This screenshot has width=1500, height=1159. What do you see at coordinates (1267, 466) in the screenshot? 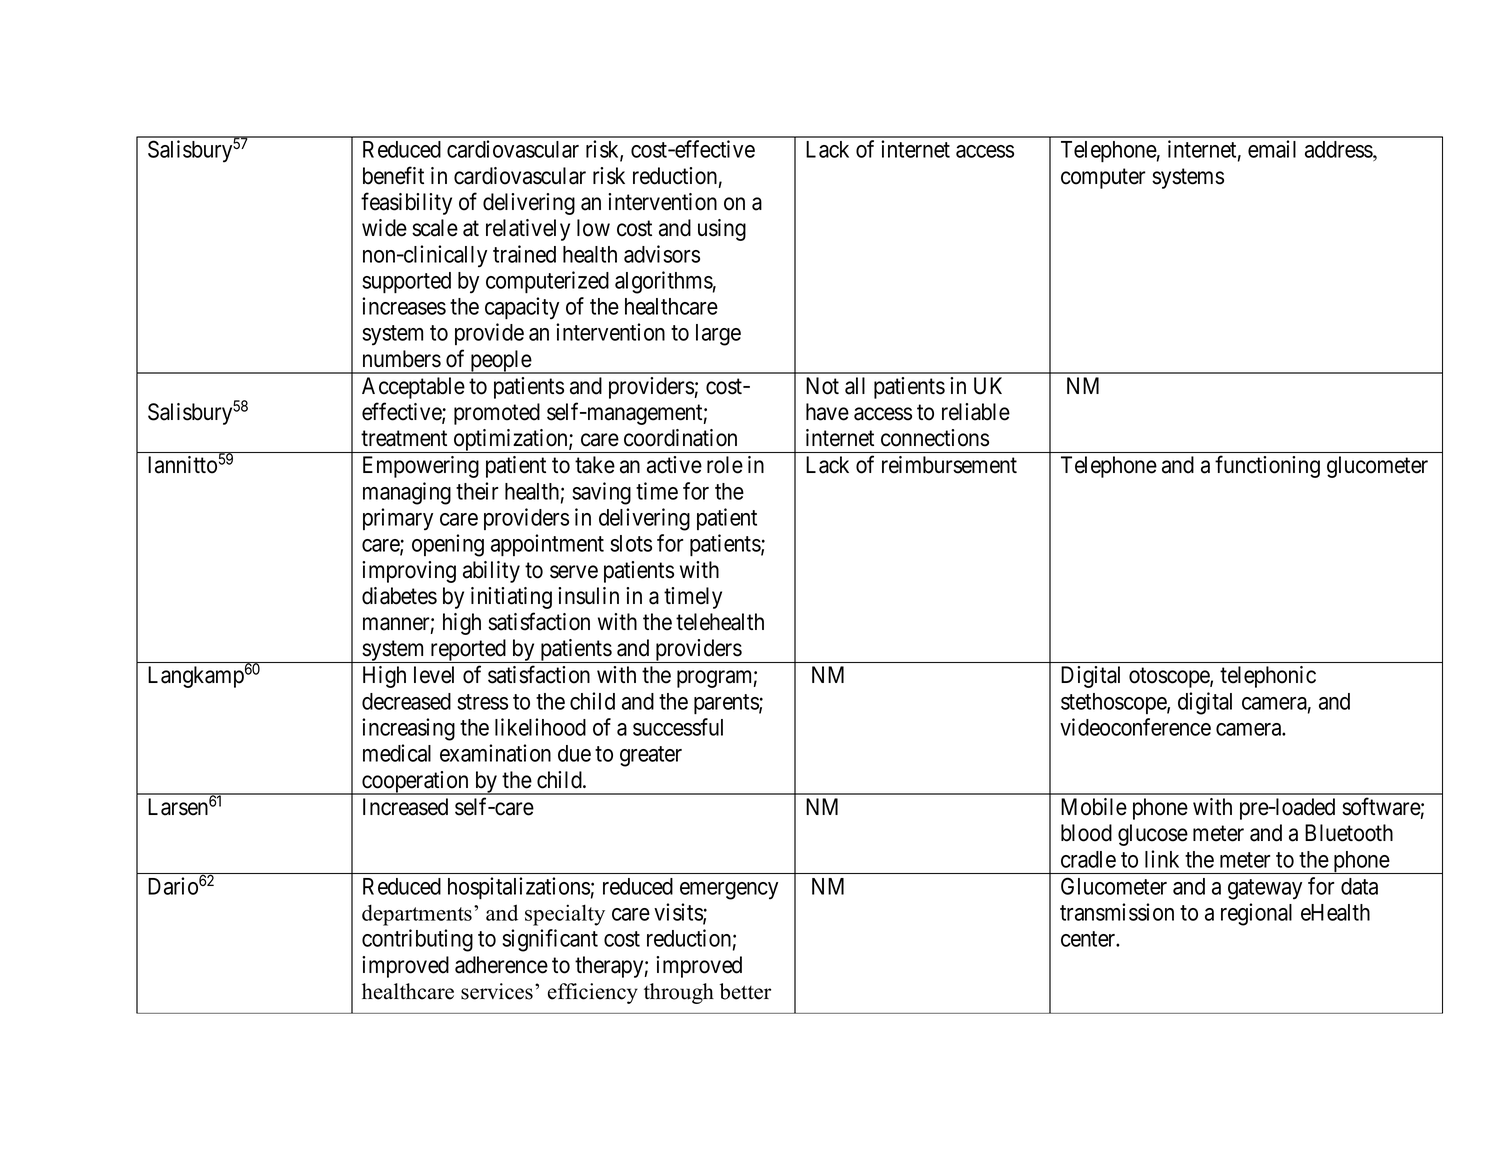
I see `functioning` at bounding box center [1267, 466].
